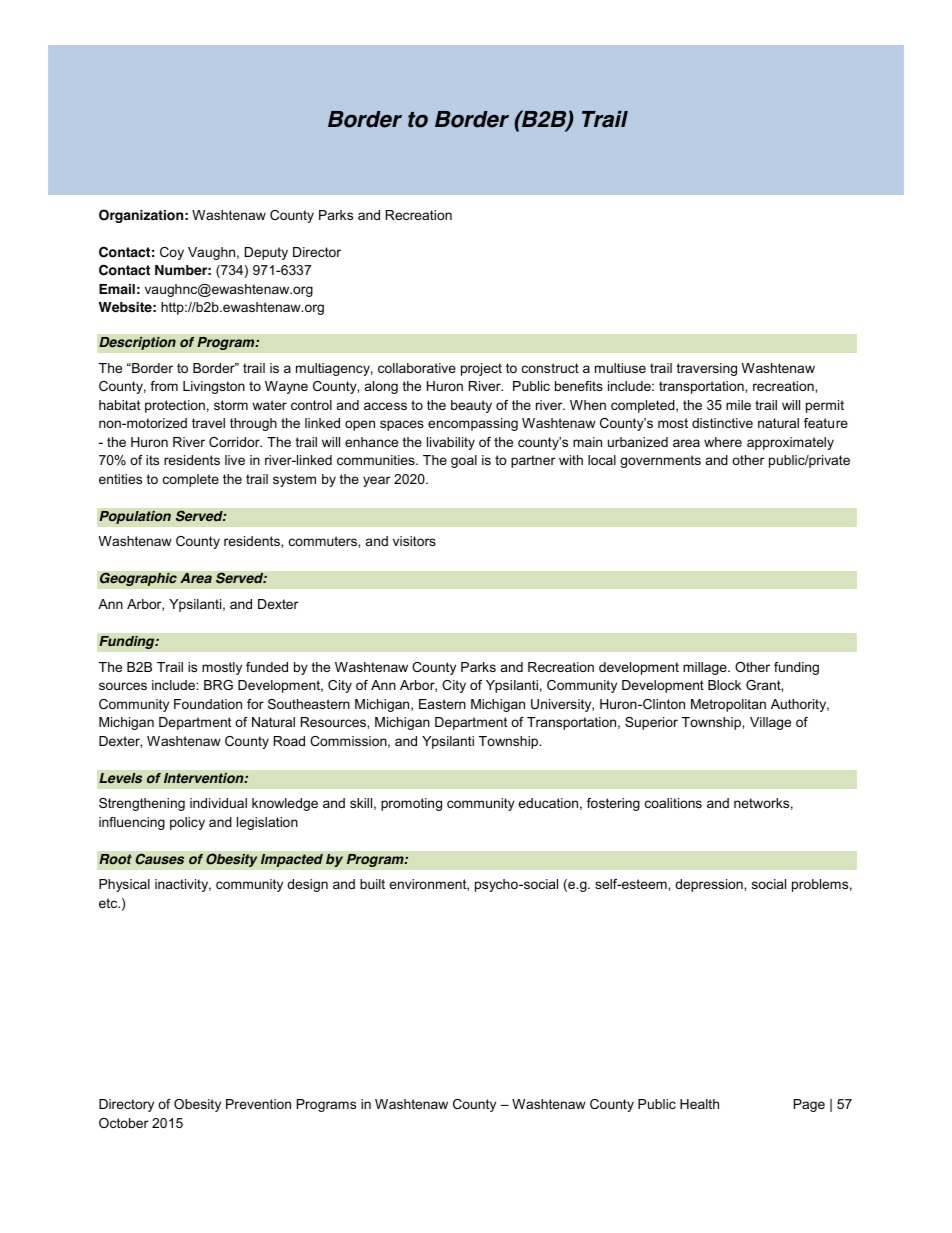 The height and width of the document is (1233, 952). I want to click on coalitions, so click(673, 803).
